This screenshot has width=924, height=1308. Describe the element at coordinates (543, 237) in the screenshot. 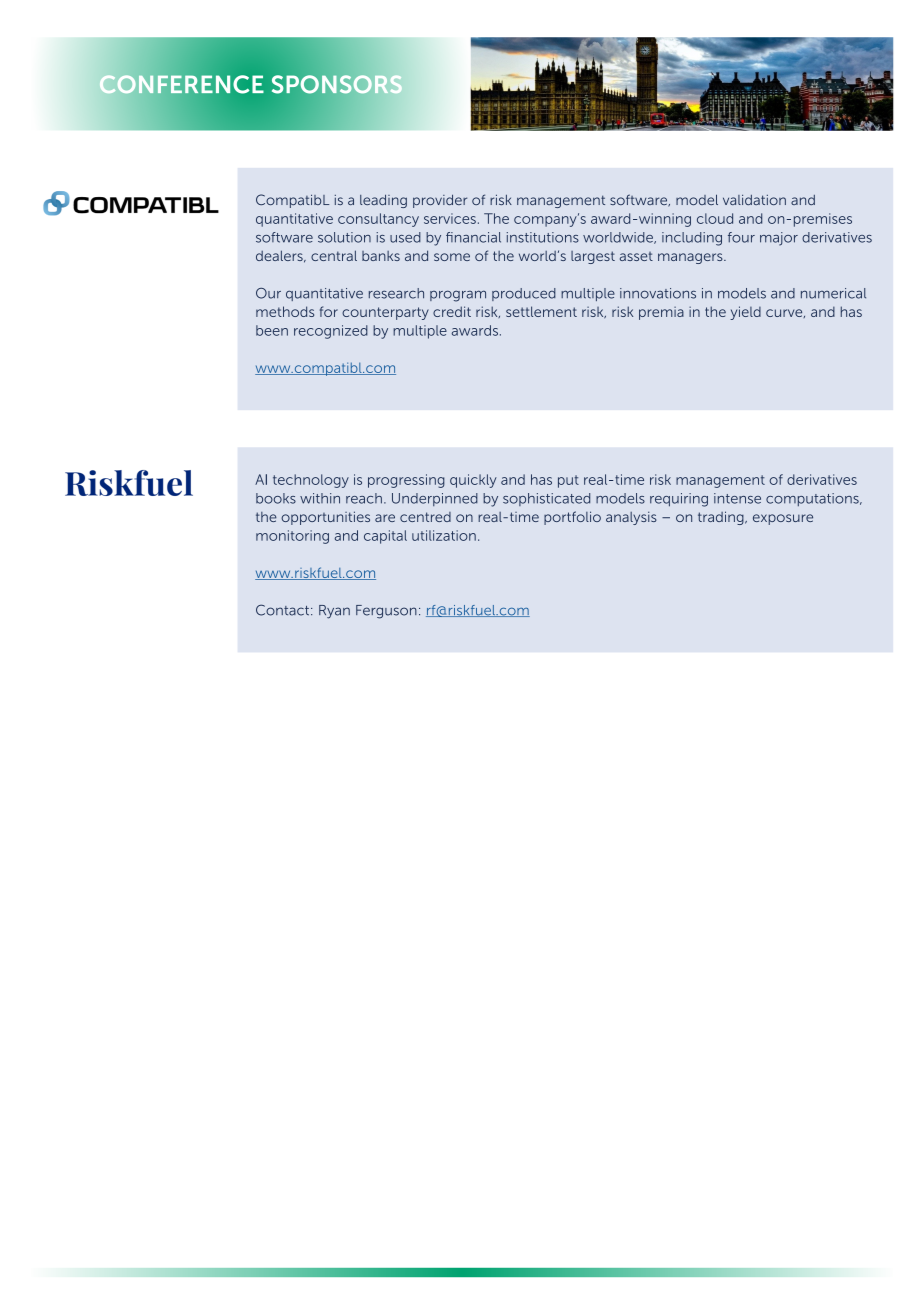

I see `institutions` at that location.
